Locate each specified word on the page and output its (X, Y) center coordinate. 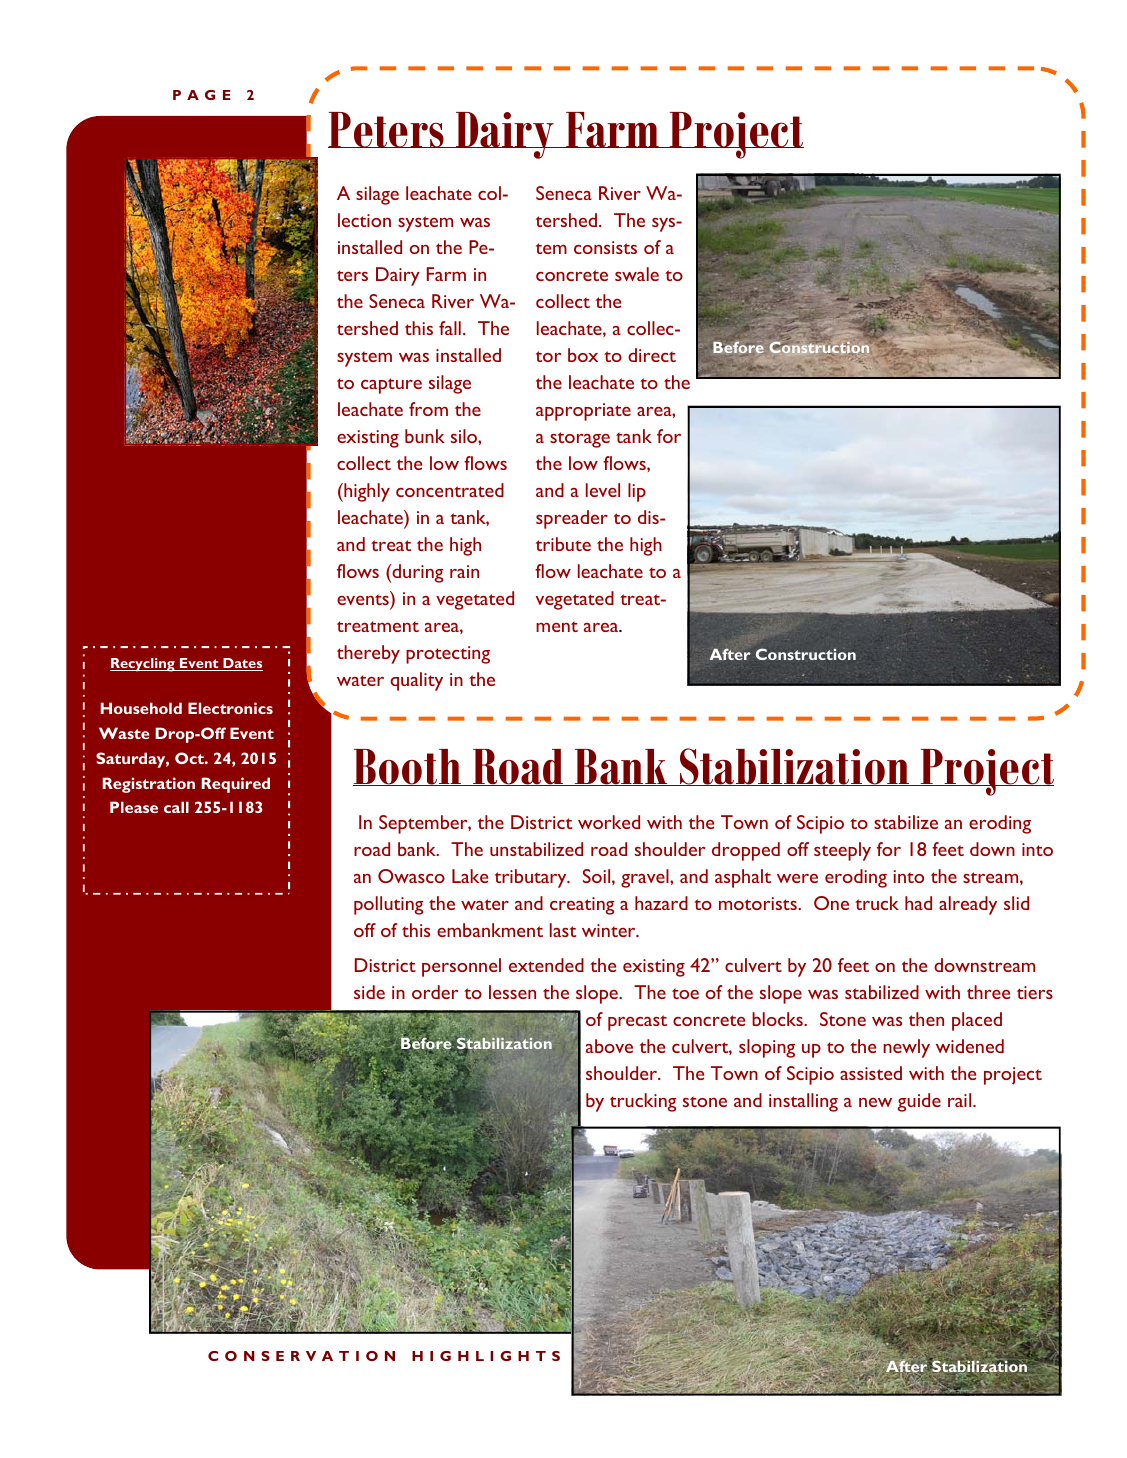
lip (637, 492)
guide (919, 1102)
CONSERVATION (301, 1356)
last (563, 930)
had (918, 903)
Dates (242, 664)
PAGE (202, 95)
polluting (389, 905)
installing (803, 1102)
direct (652, 355)
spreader (572, 519)
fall (450, 328)
